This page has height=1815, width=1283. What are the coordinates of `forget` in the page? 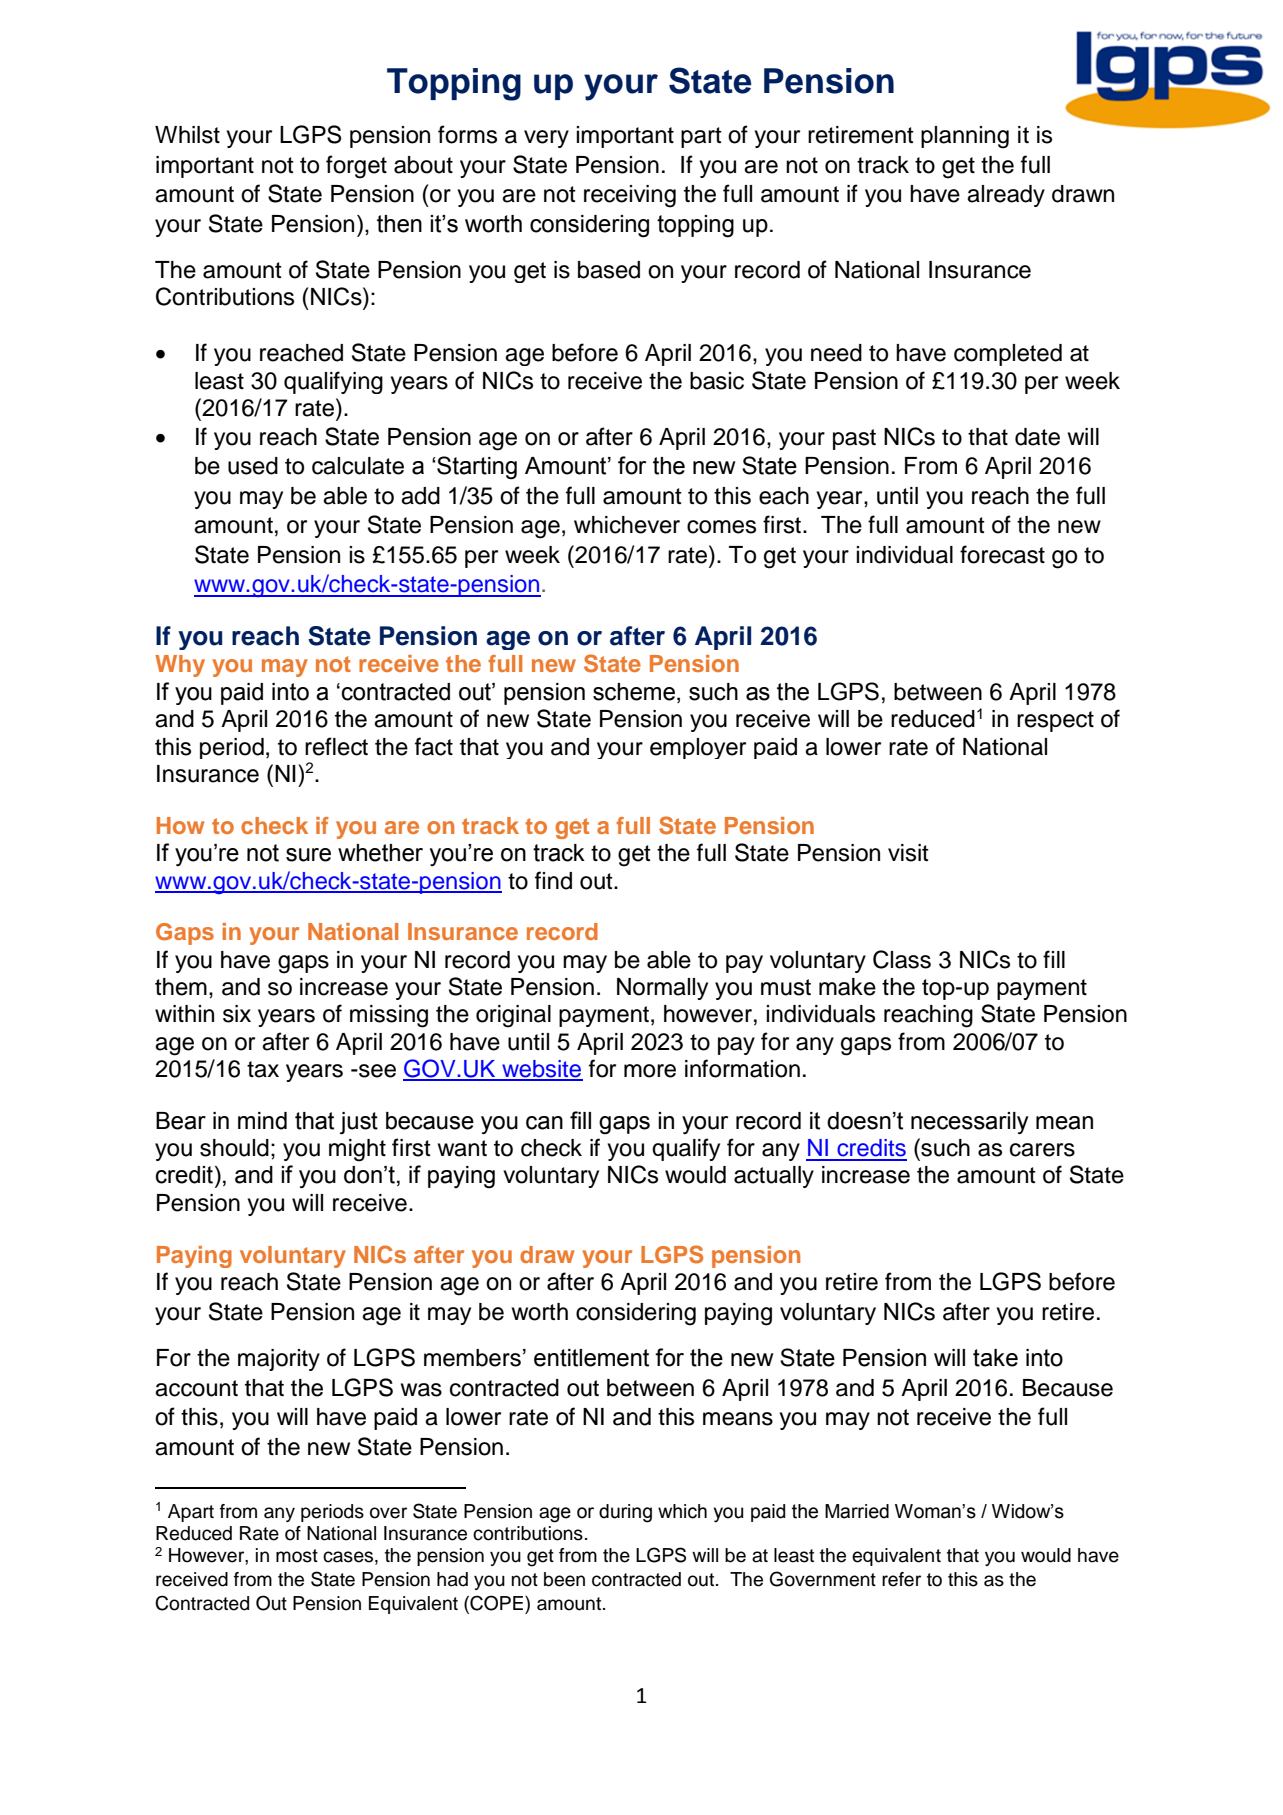 It's located at (356, 167).
